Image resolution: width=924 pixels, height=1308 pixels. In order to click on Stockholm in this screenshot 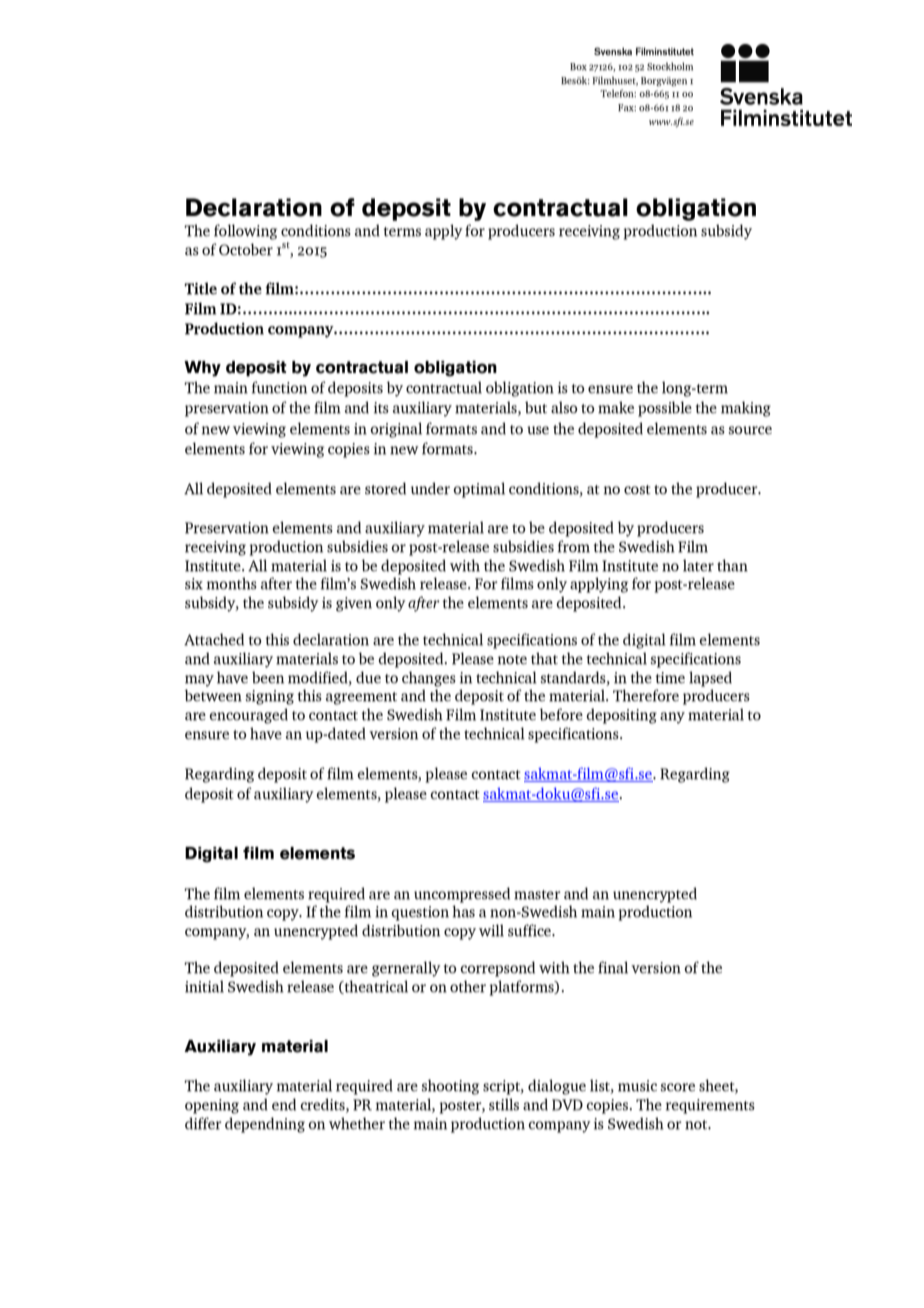, I will do `click(670, 66)`.
